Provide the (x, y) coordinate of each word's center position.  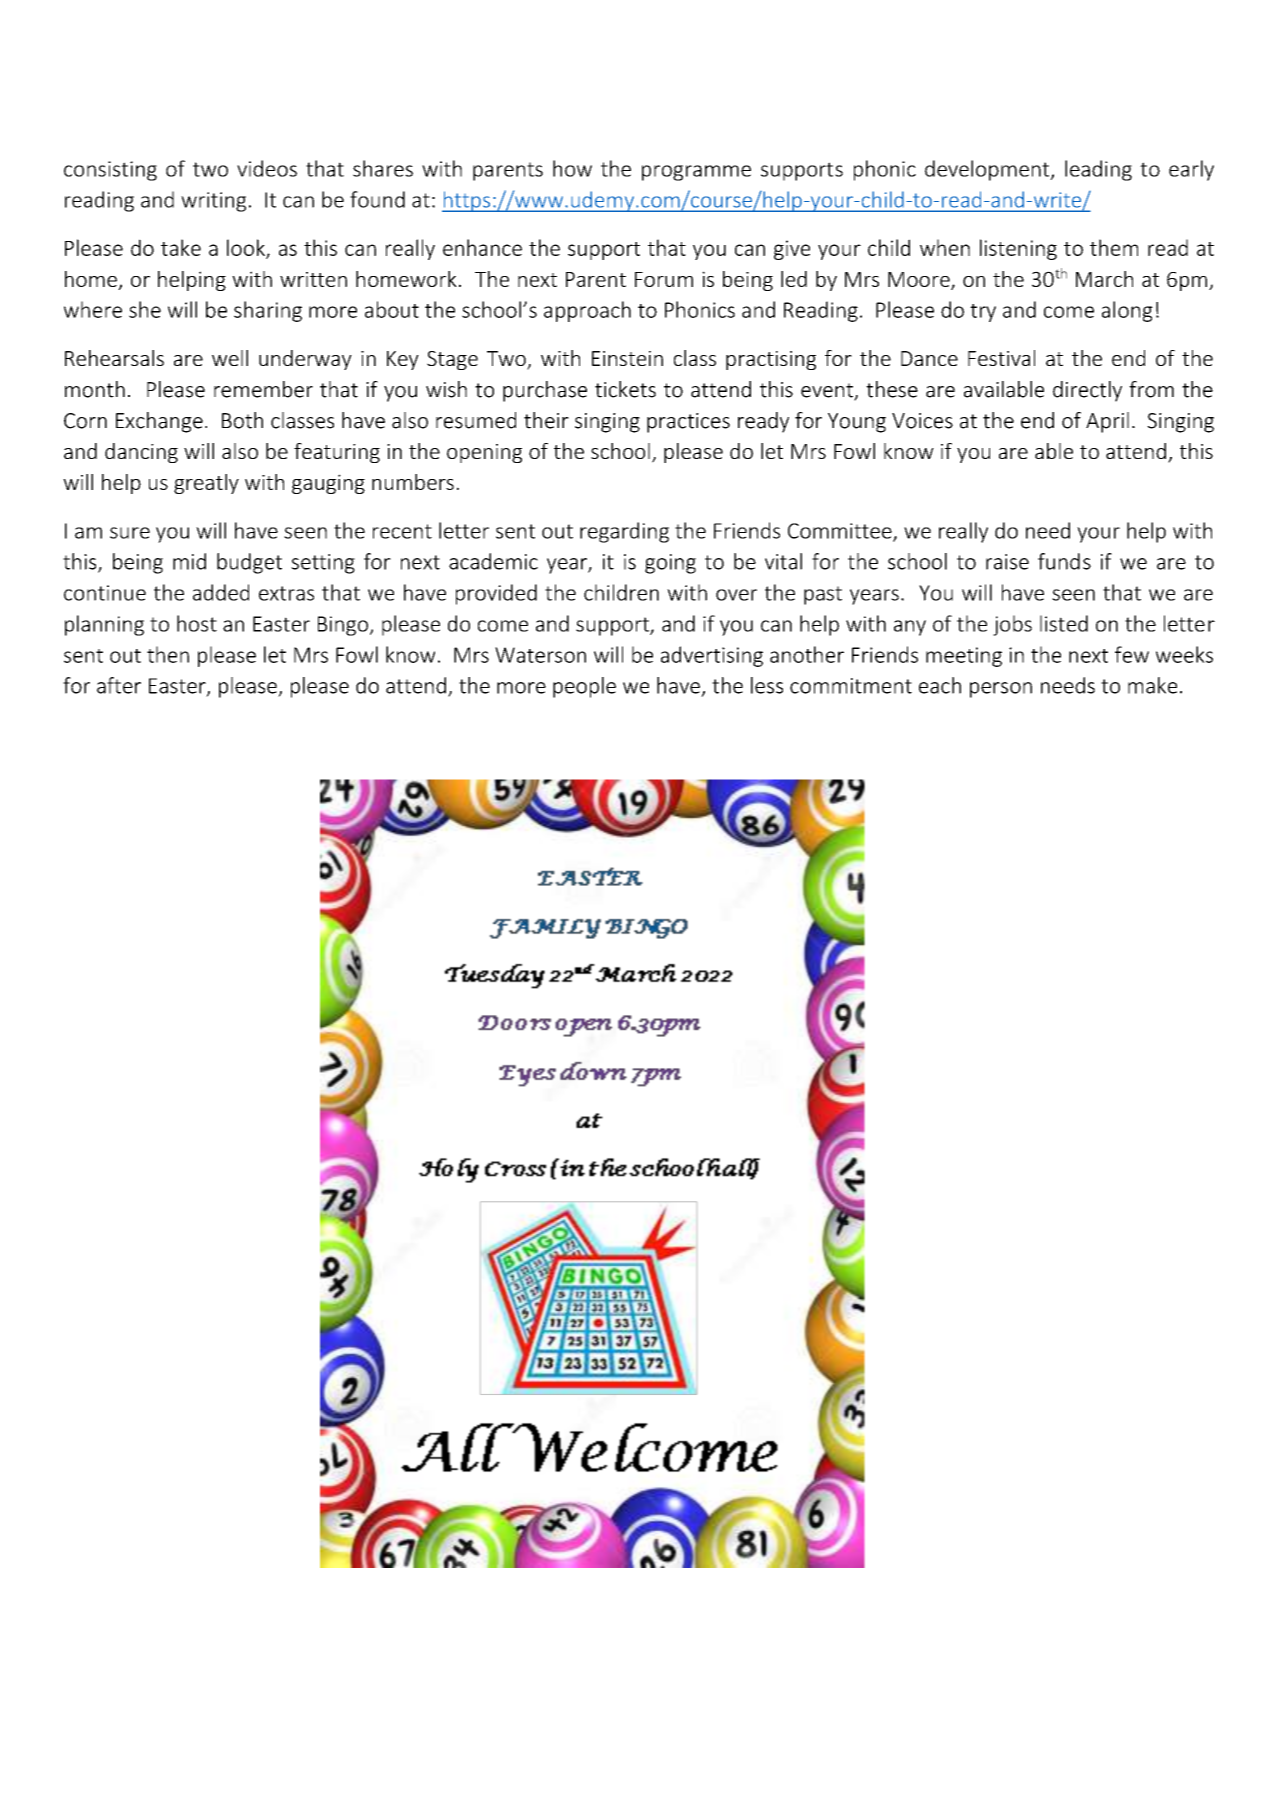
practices (688, 423)
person (1001, 690)
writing (213, 202)
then (168, 654)
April (1107, 422)
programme (696, 173)
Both (242, 420)
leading (1098, 170)
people (584, 687)
